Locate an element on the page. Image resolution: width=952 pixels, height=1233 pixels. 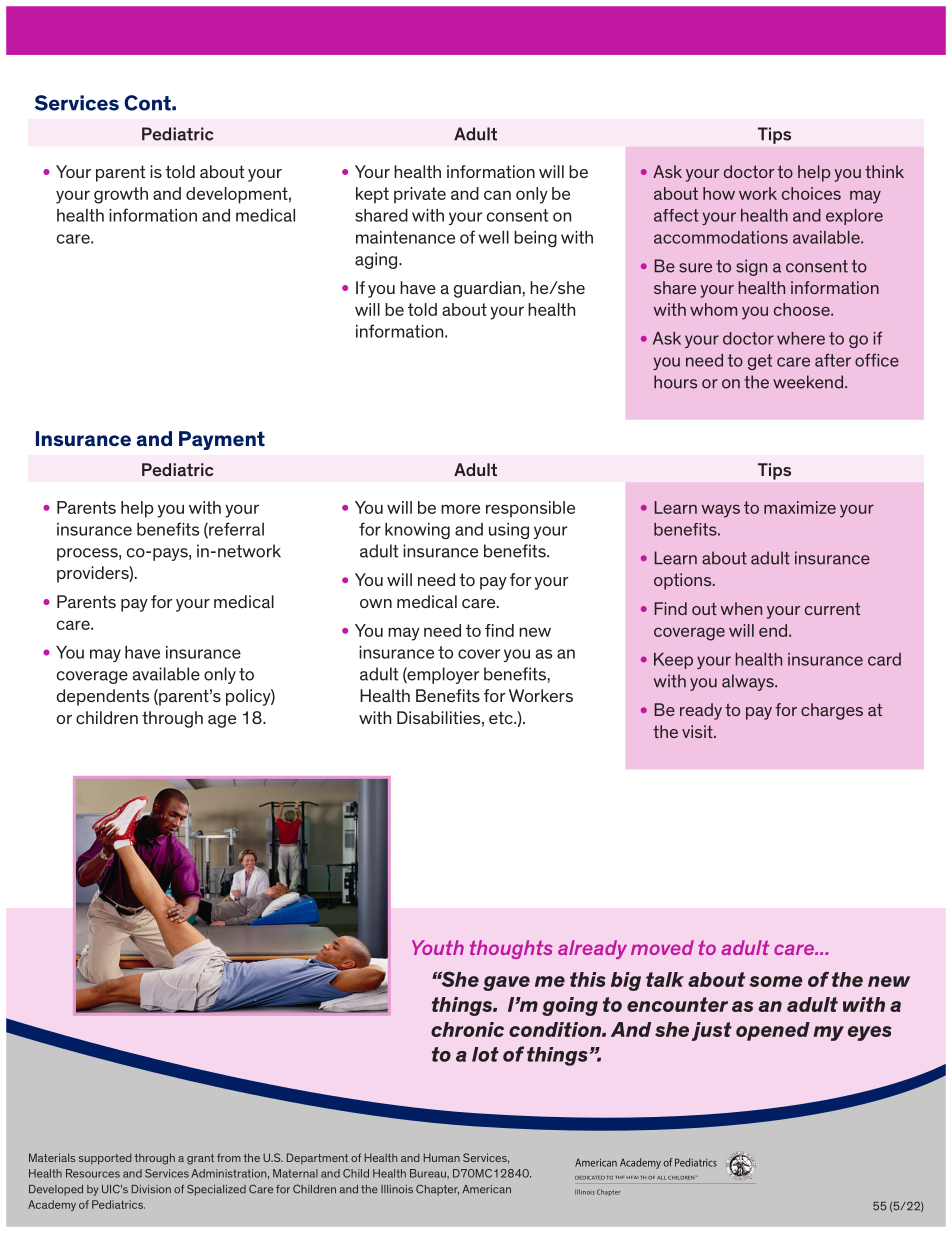
private is located at coordinates (420, 195).
